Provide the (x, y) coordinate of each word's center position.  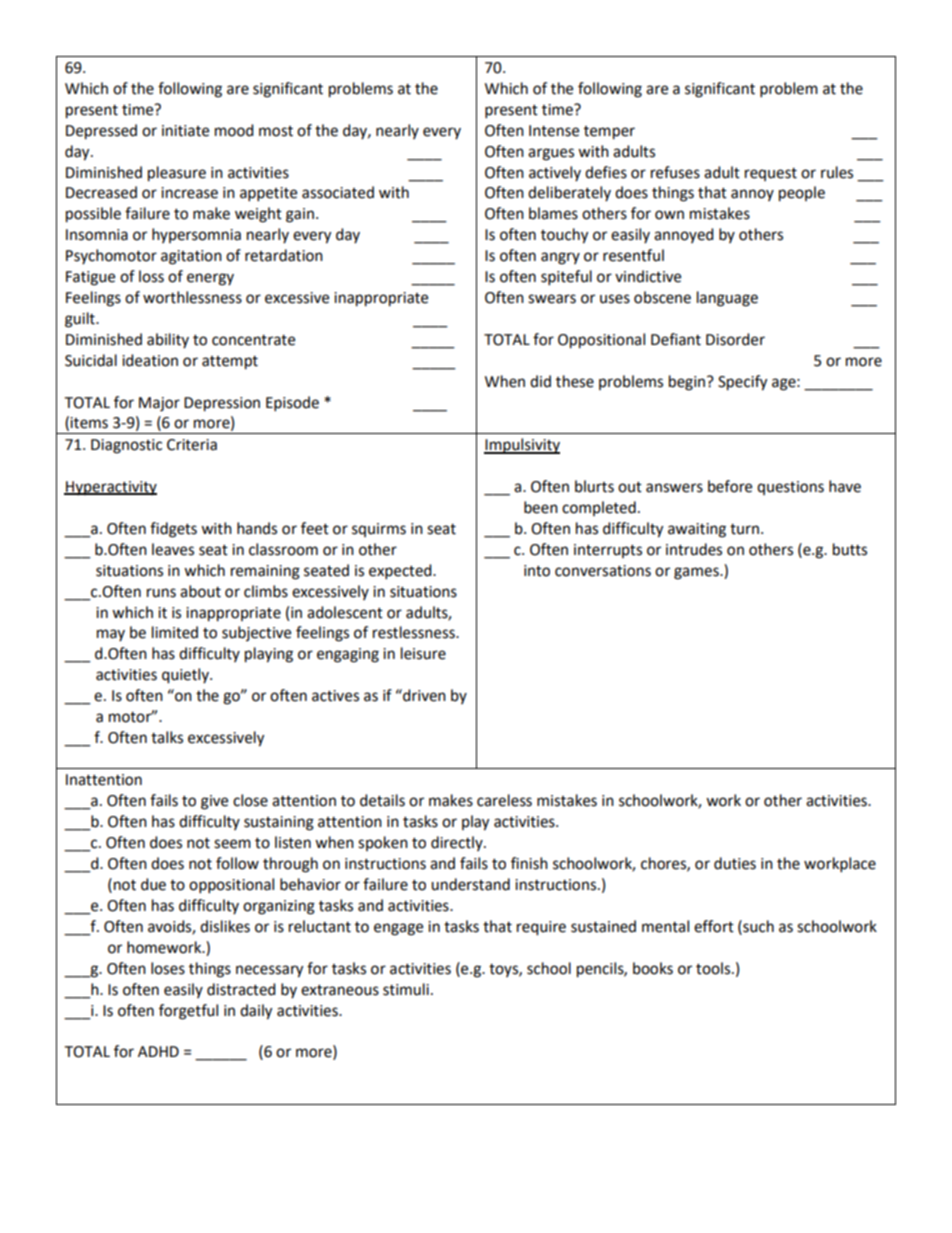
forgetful (188, 1012)
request (771, 174)
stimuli (406, 989)
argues (551, 154)
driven (423, 695)
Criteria (192, 445)
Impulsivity (522, 446)
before (730, 486)
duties (735, 863)
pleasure (177, 174)
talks (167, 737)
